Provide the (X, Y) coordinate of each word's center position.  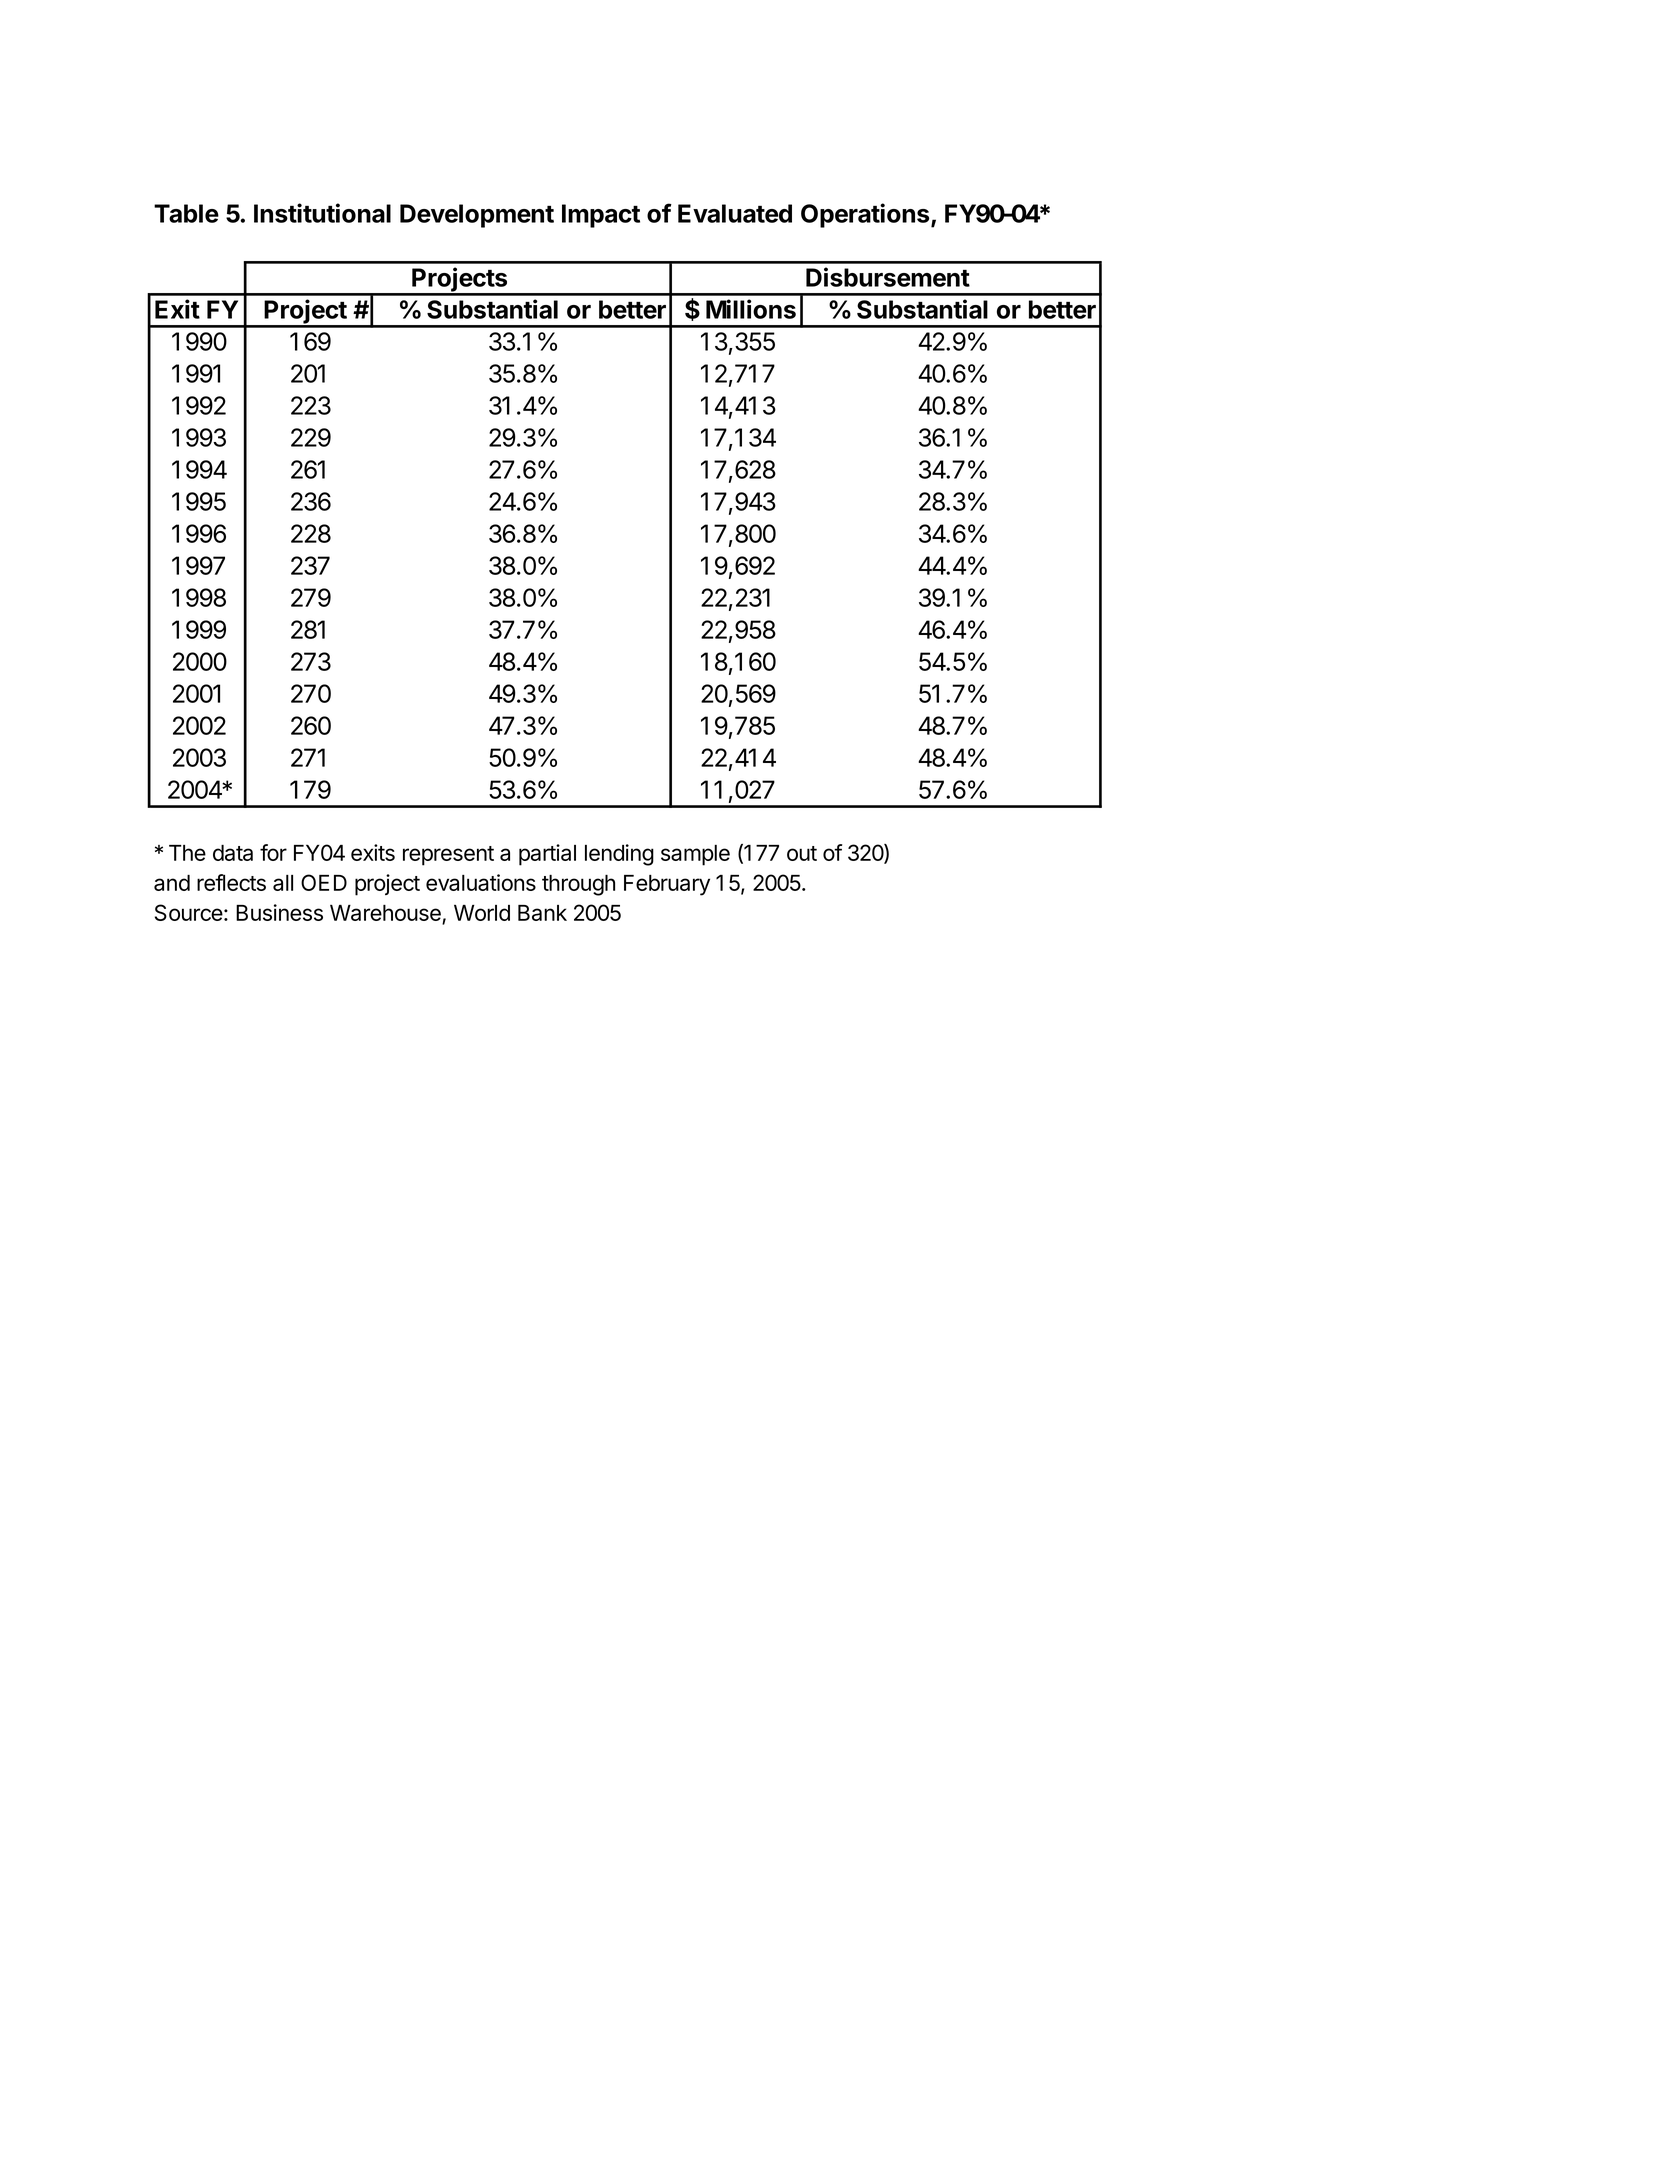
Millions (751, 309)
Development (477, 216)
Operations (866, 215)
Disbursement (888, 277)
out (802, 853)
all (283, 883)
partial (547, 855)
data (233, 853)
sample (695, 855)
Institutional (322, 213)
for (273, 852)
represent (448, 856)
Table (186, 213)
